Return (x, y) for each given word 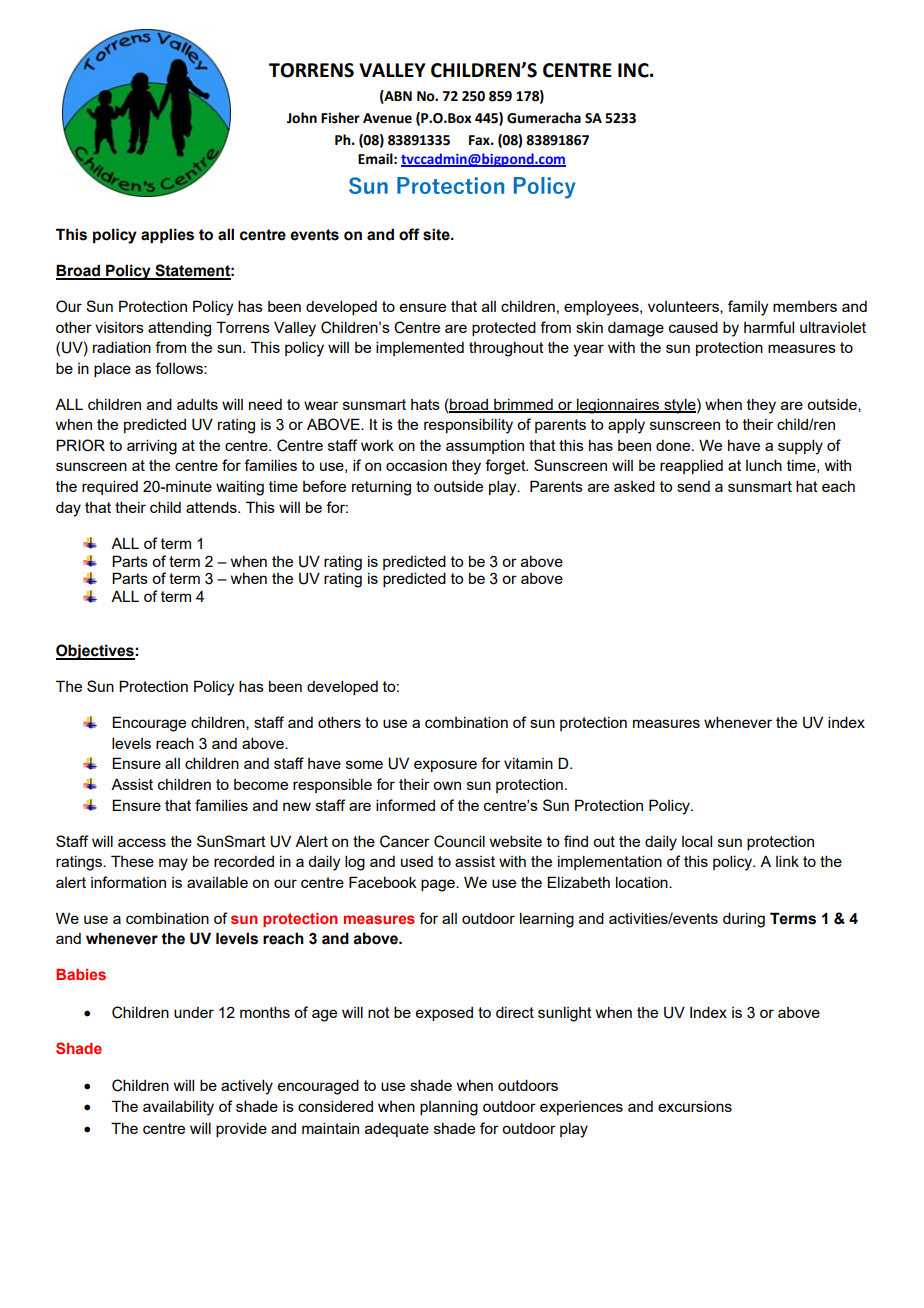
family (748, 308)
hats (425, 404)
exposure (445, 766)
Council (459, 841)
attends (212, 507)
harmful (769, 327)
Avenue (387, 118)
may (173, 864)
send (693, 486)
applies (167, 235)
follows (180, 368)
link (787, 861)
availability (178, 1108)
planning (449, 1108)
